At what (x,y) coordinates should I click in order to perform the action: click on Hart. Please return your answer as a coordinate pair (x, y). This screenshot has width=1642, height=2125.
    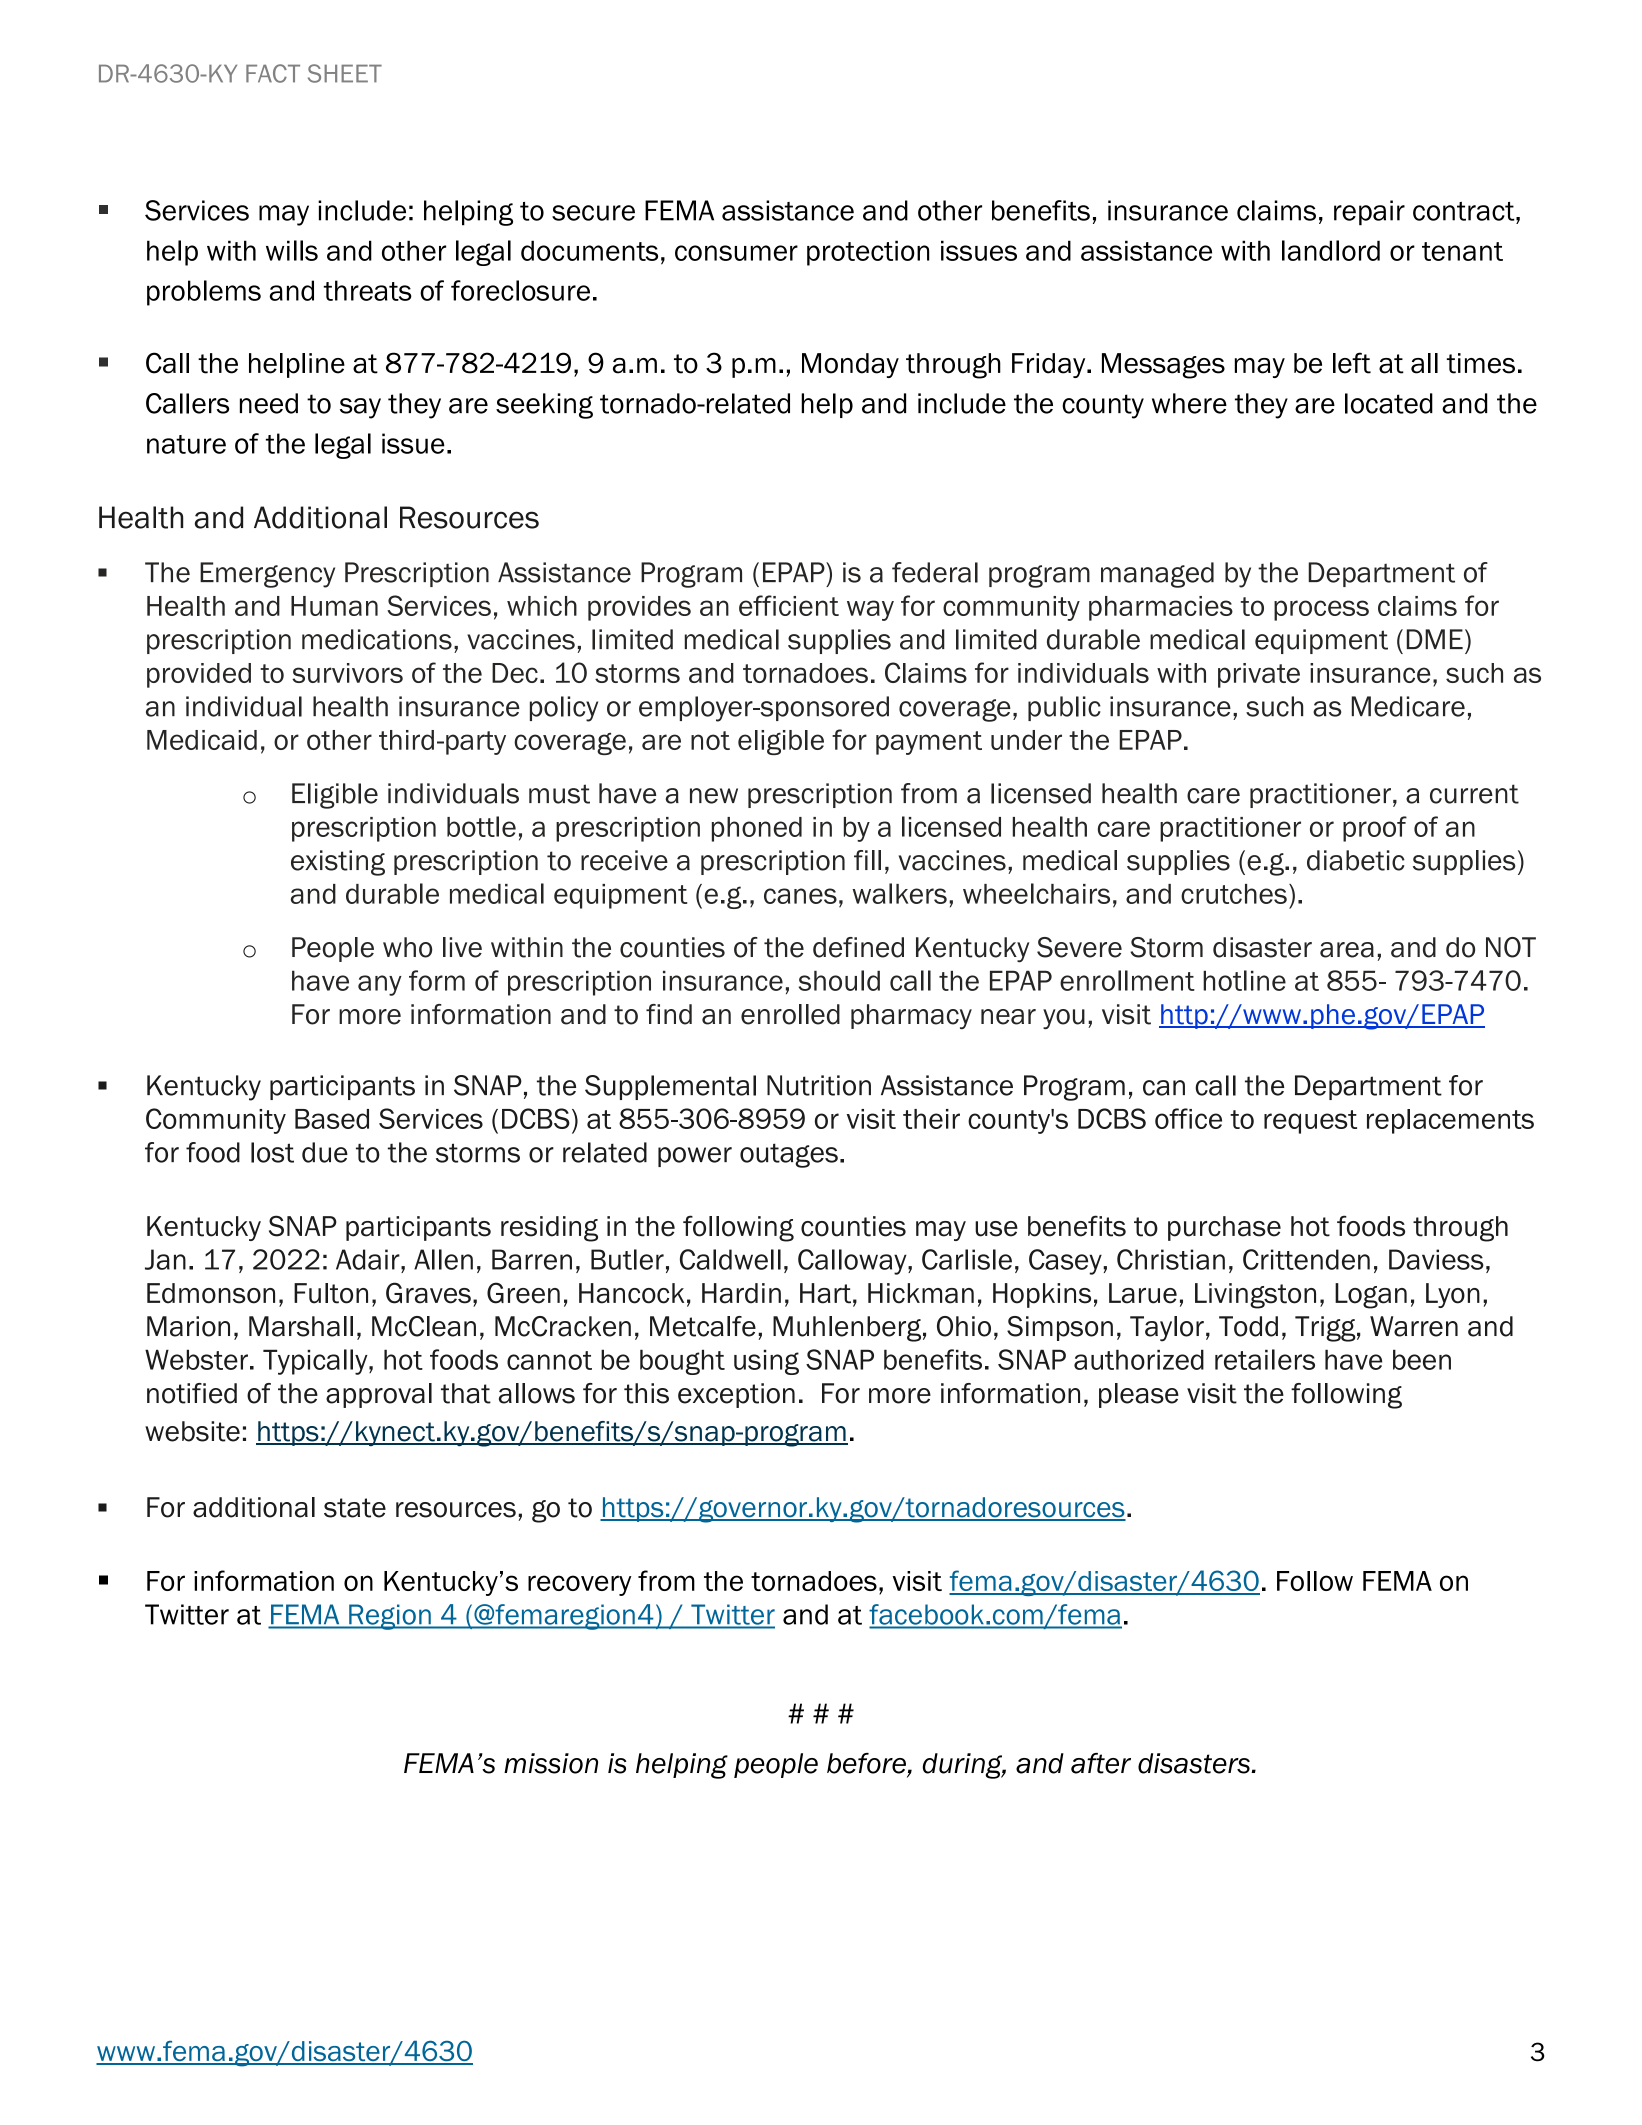
    Looking at the image, I should click on (825, 1293).
